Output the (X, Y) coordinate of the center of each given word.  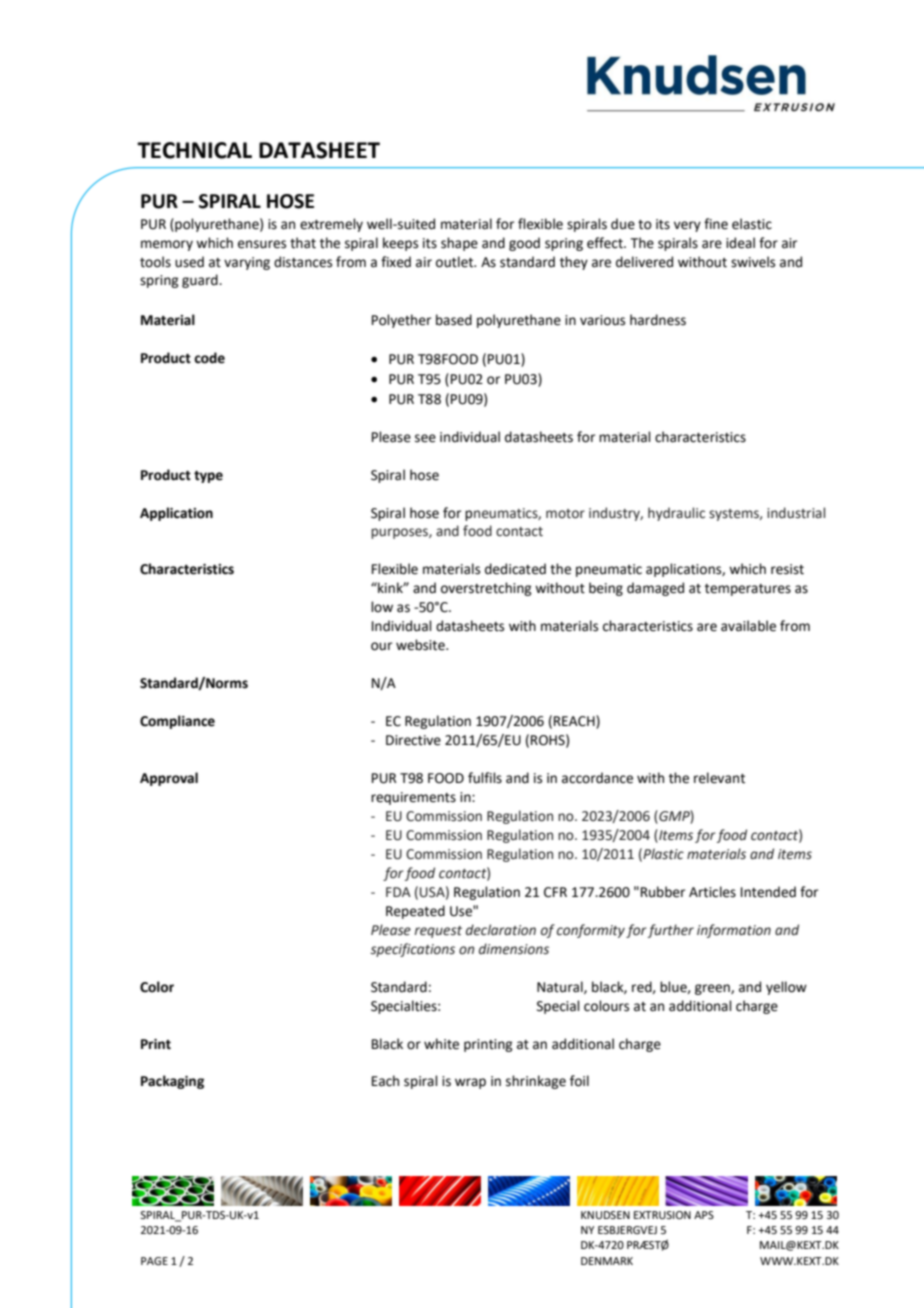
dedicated (515, 569)
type (208, 477)
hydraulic (676, 514)
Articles (712, 892)
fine (716, 224)
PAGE (154, 1261)
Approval (169, 779)
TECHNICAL (194, 150)
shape (459, 244)
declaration (501, 930)
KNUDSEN (605, 1215)
